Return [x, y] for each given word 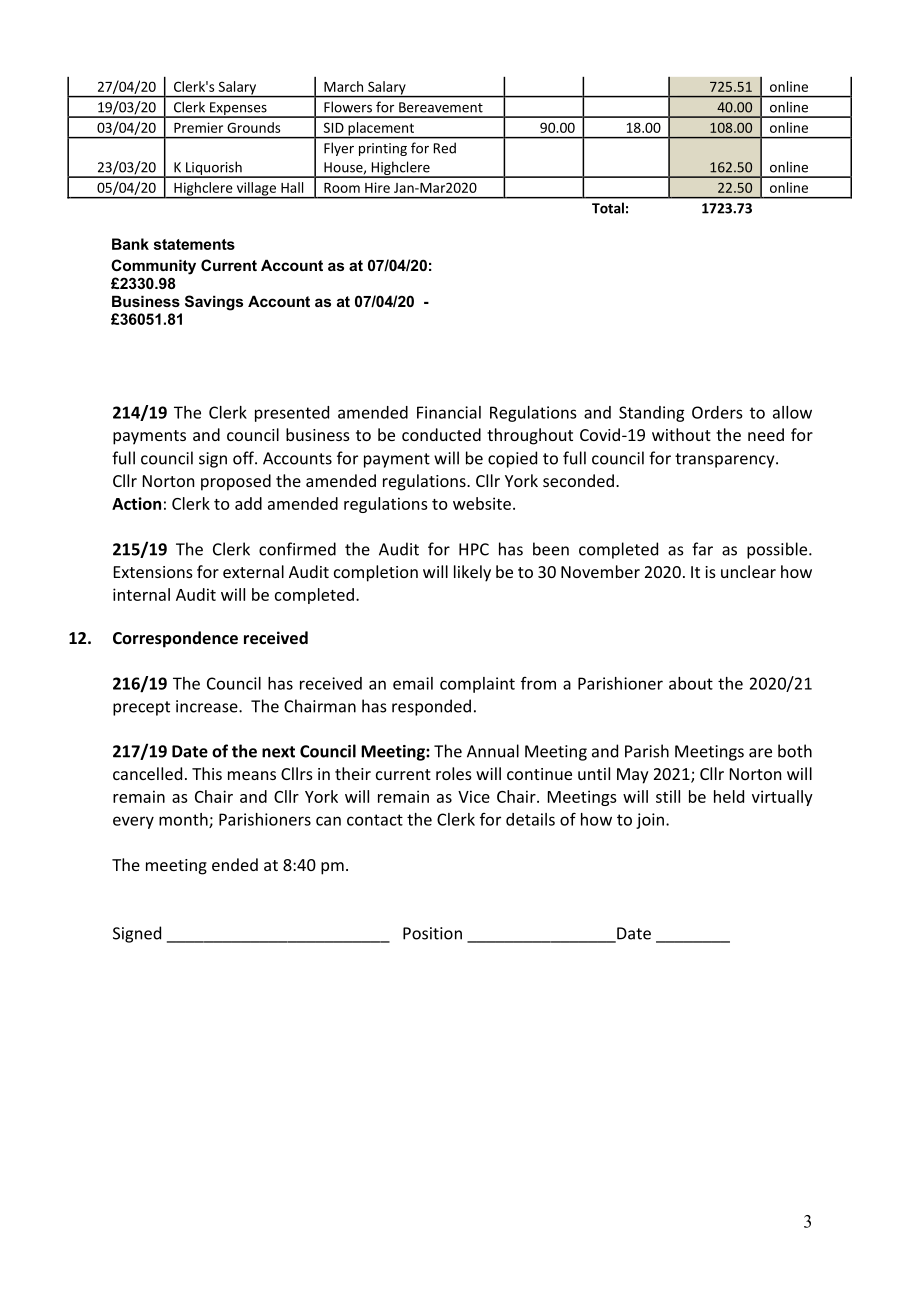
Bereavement [441, 107]
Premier [198, 127]
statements [194, 244]
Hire [377, 187]
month [184, 820]
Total [608, 208]
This [207, 773]
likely [472, 573]
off [244, 458]
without [681, 434]
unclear [748, 571]
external [253, 571]
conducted [441, 434]
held [729, 796]
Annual [493, 751]
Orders [717, 412]
